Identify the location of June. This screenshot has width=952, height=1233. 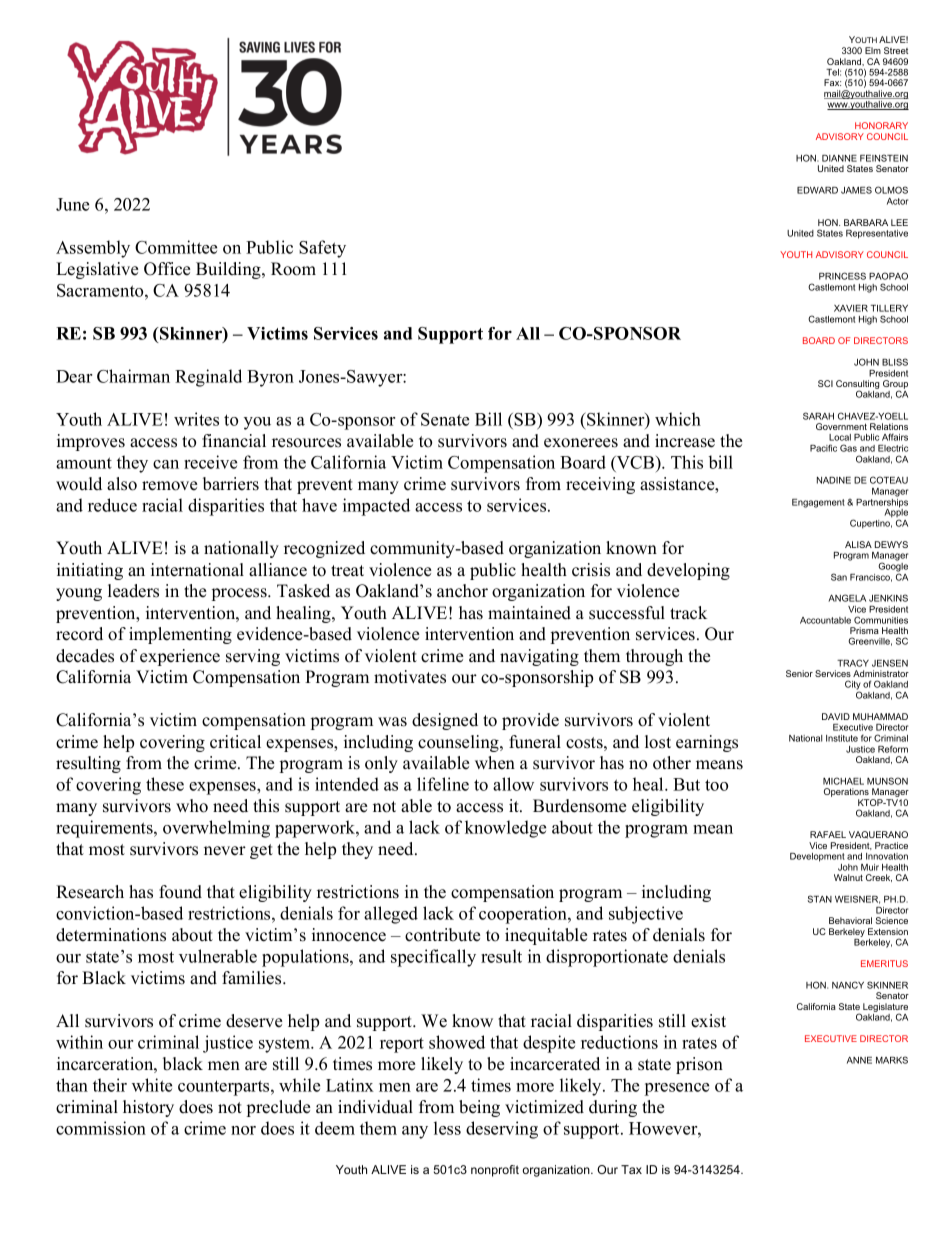
(72, 204).
